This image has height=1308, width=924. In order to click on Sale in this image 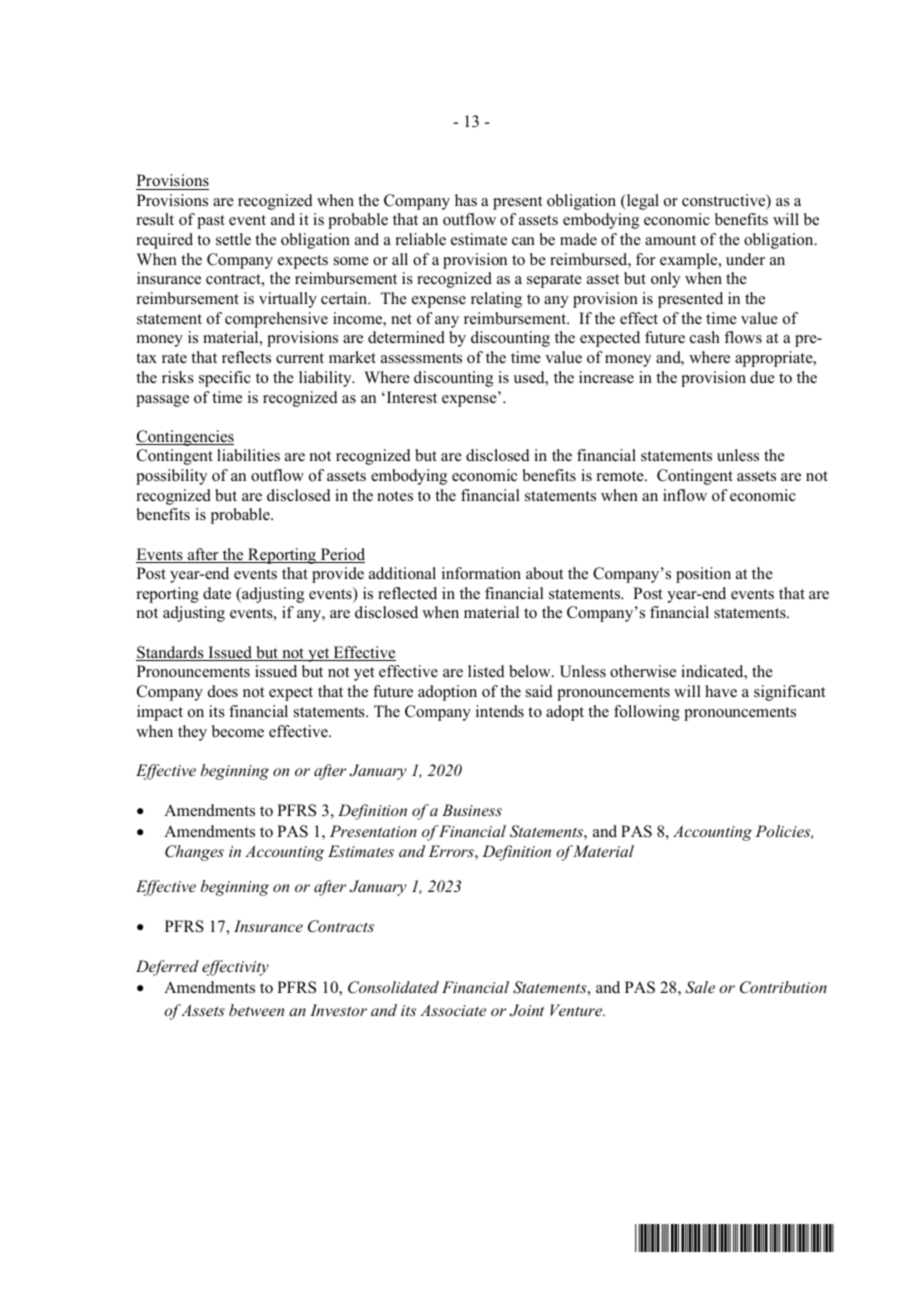, I will do `click(700, 987)`.
